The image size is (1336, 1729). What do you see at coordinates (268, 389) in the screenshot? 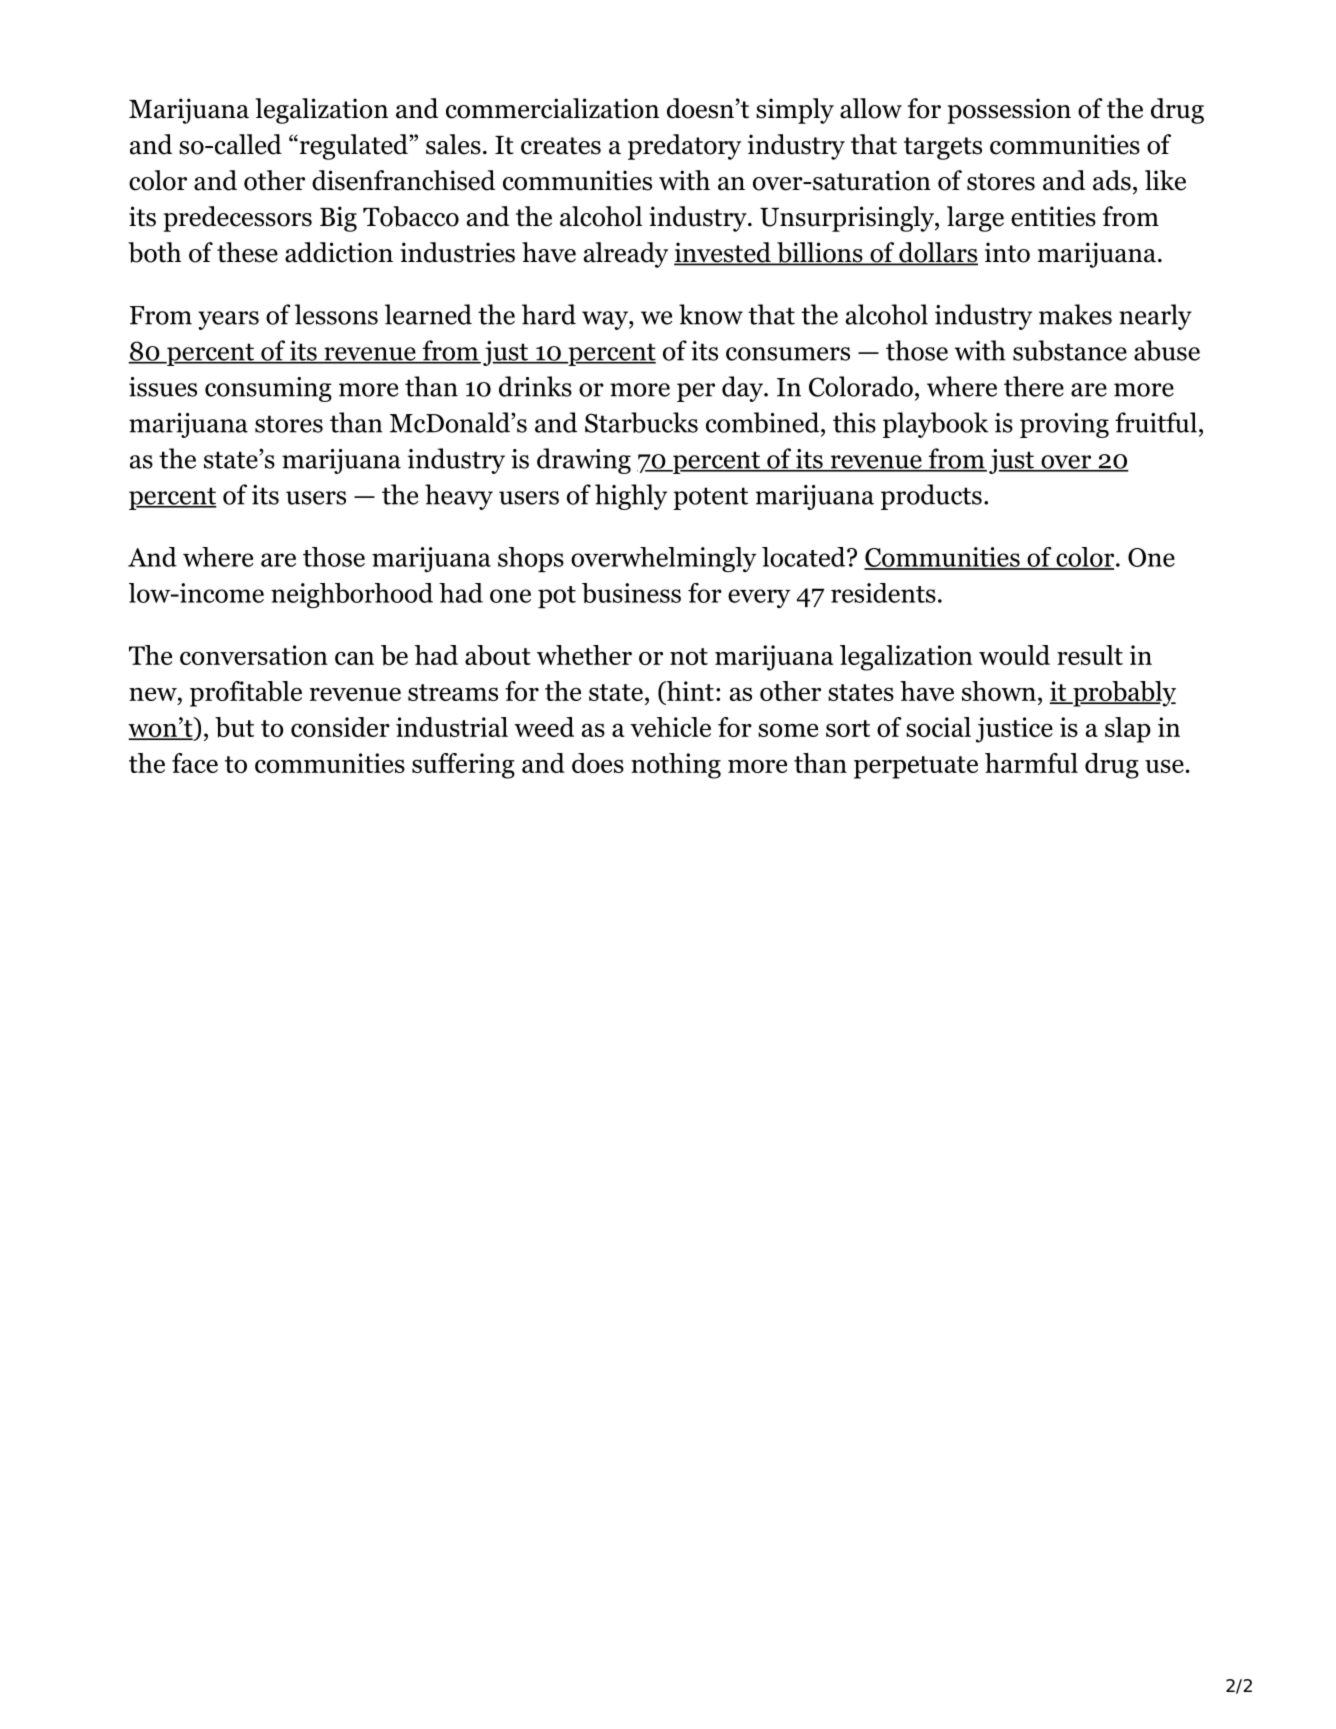
I see `consuming` at bounding box center [268, 389].
